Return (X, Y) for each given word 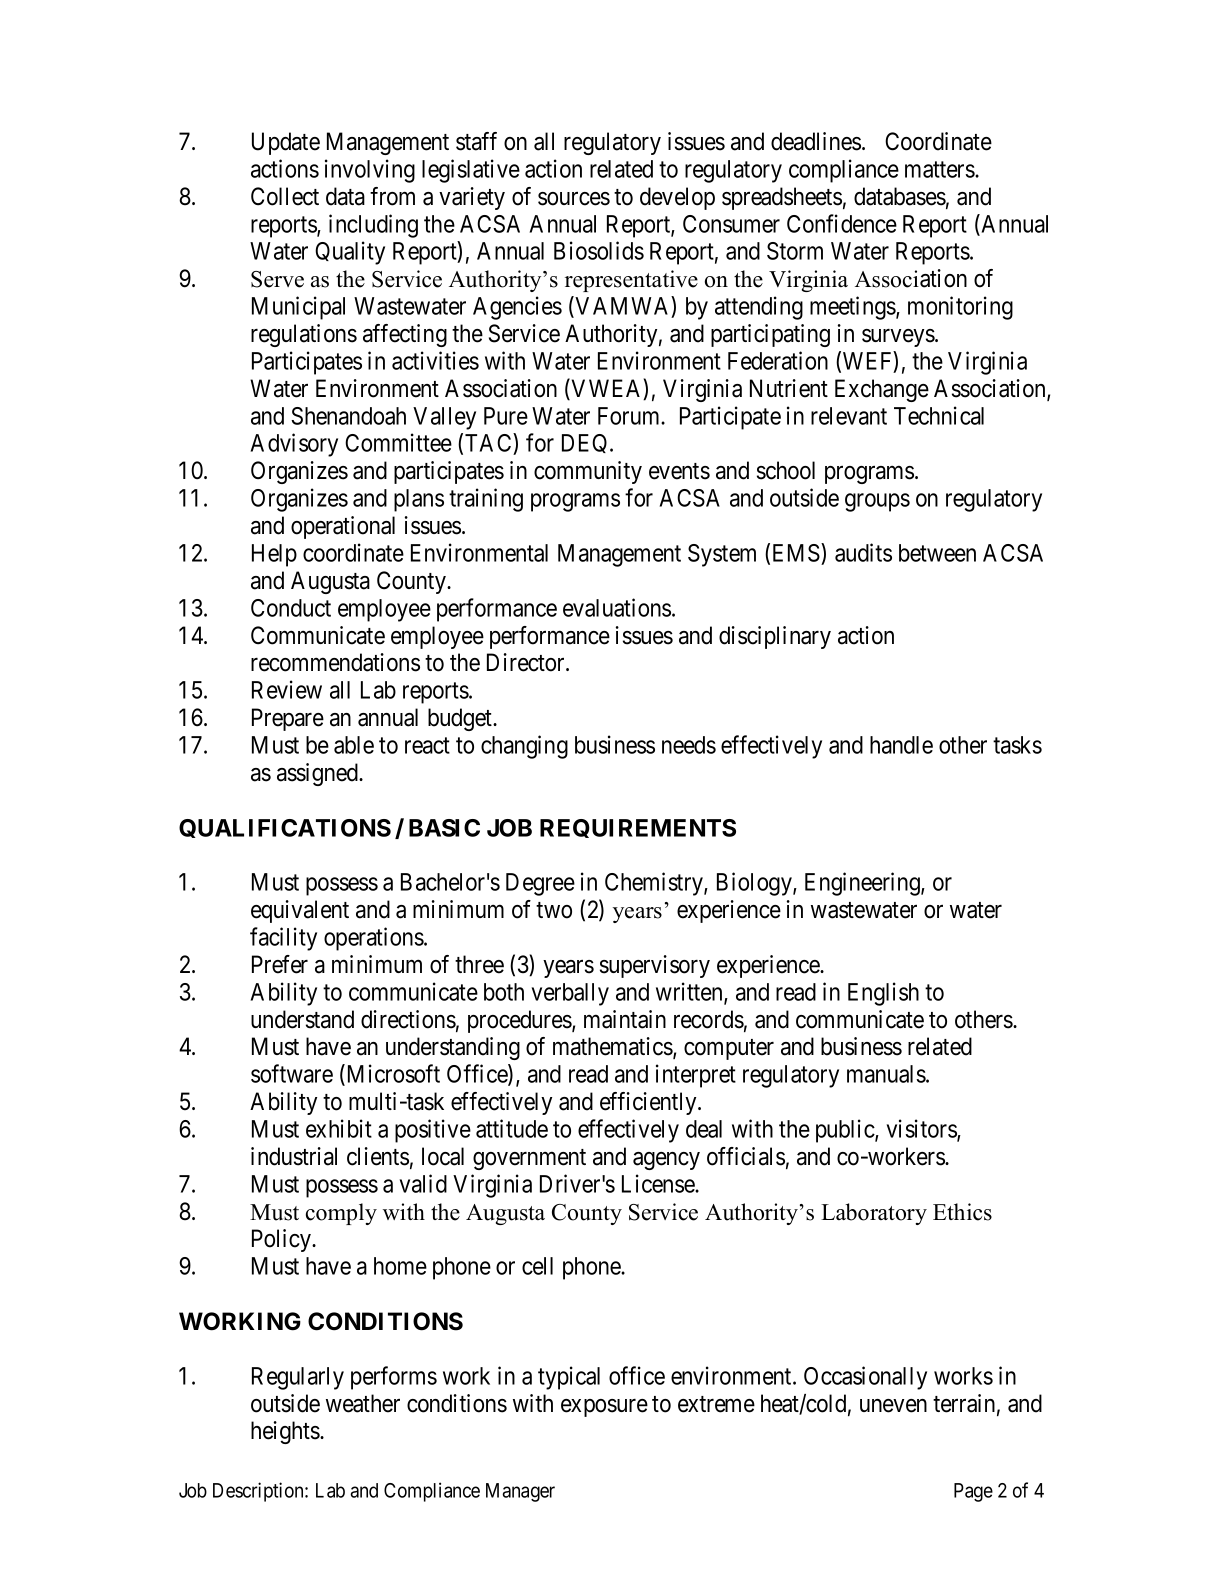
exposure (604, 1408)
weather (363, 1403)
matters (940, 169)
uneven (893, 1406)
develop (677, 198)
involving (370, 171)
